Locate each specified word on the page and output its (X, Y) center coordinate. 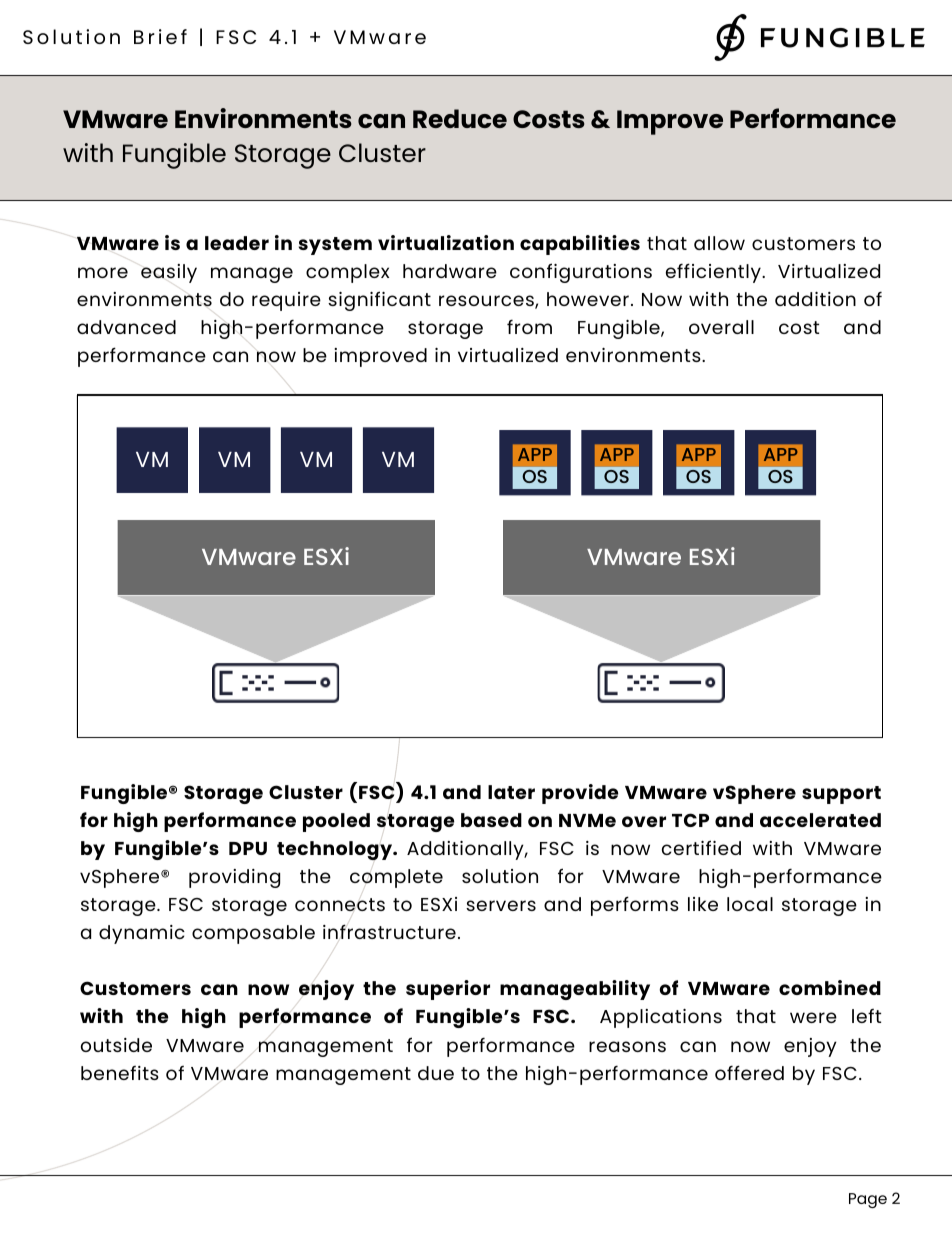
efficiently (714, 273)
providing (234, 878)
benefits (120, 1073)
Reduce (460, 118)
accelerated (820, 820)
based (491, 820)
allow (719, 243)
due (436, 1073)
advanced (126, 327)
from (529, 327)
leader (237, 243)
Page (868, 1200)
